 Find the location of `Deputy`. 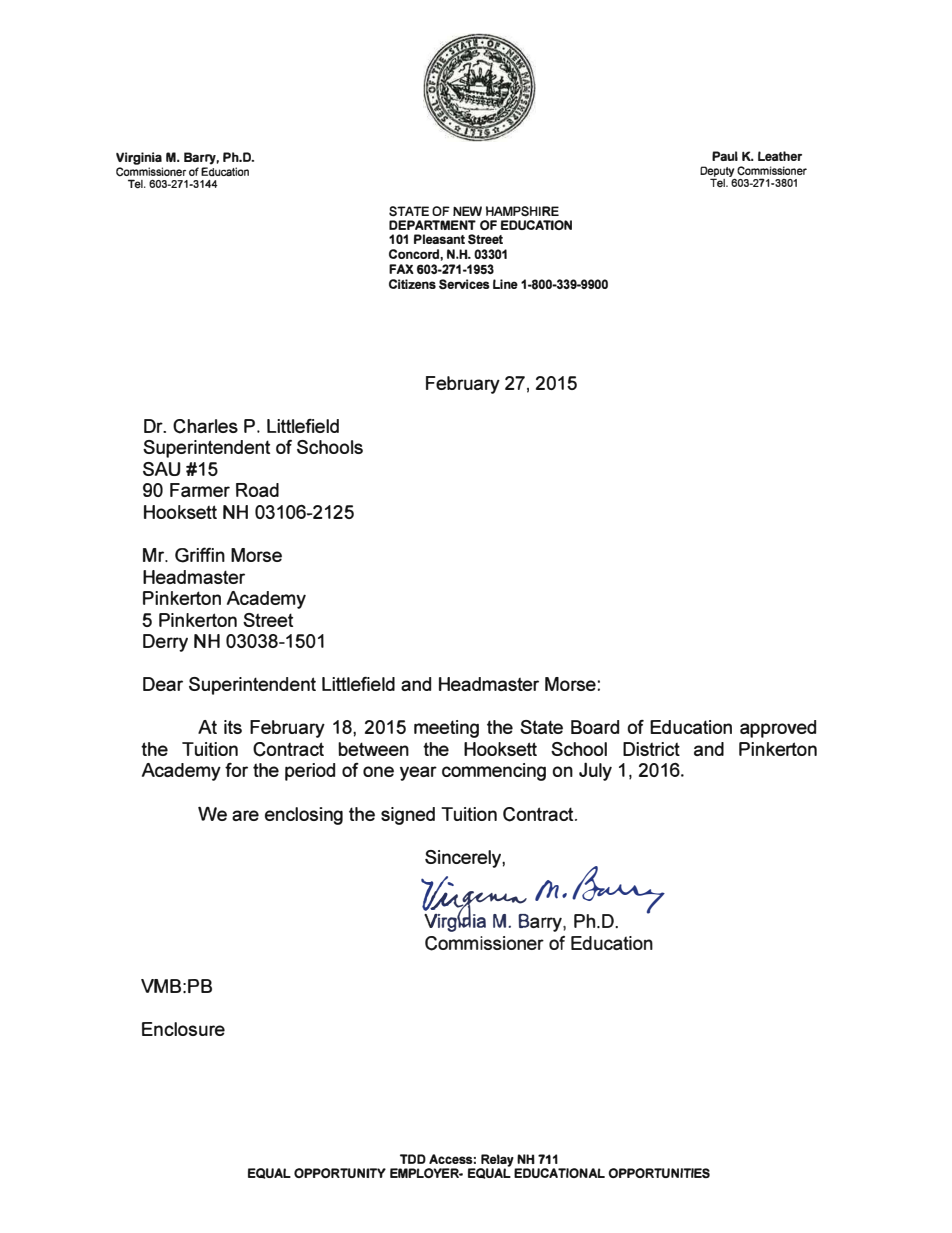

Deputy is located at coordinates (717, 172).
